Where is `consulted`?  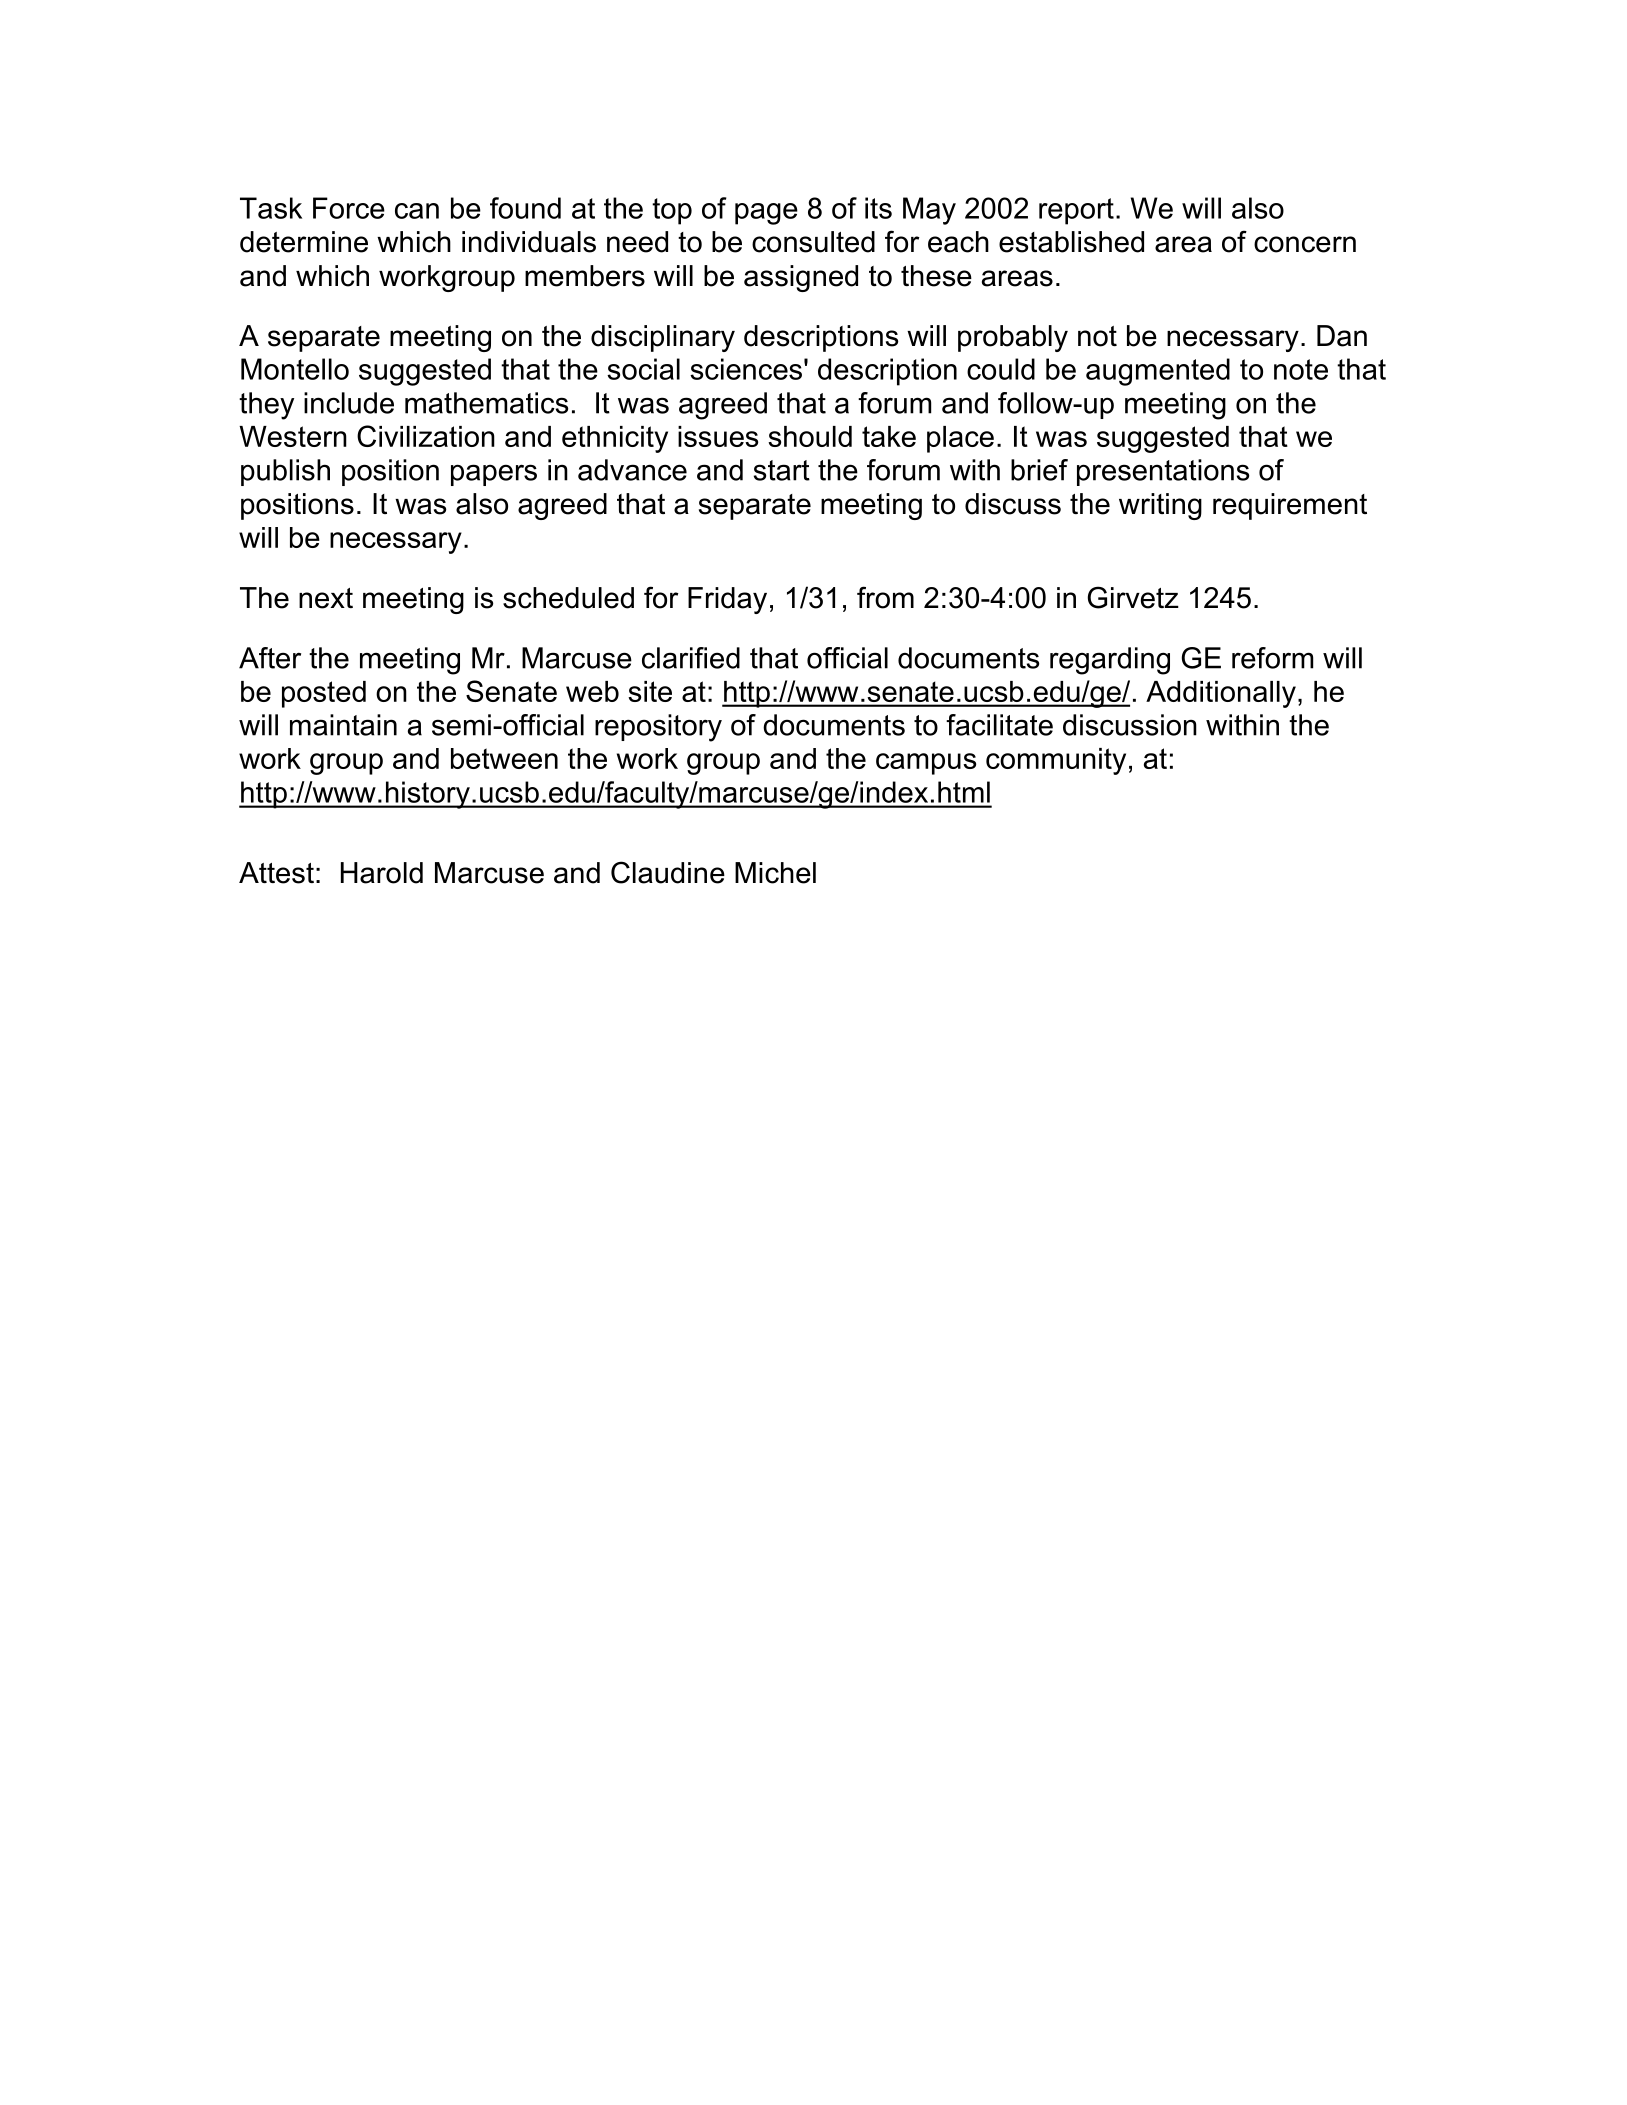
consulted is located at coordinates (813, 242).
